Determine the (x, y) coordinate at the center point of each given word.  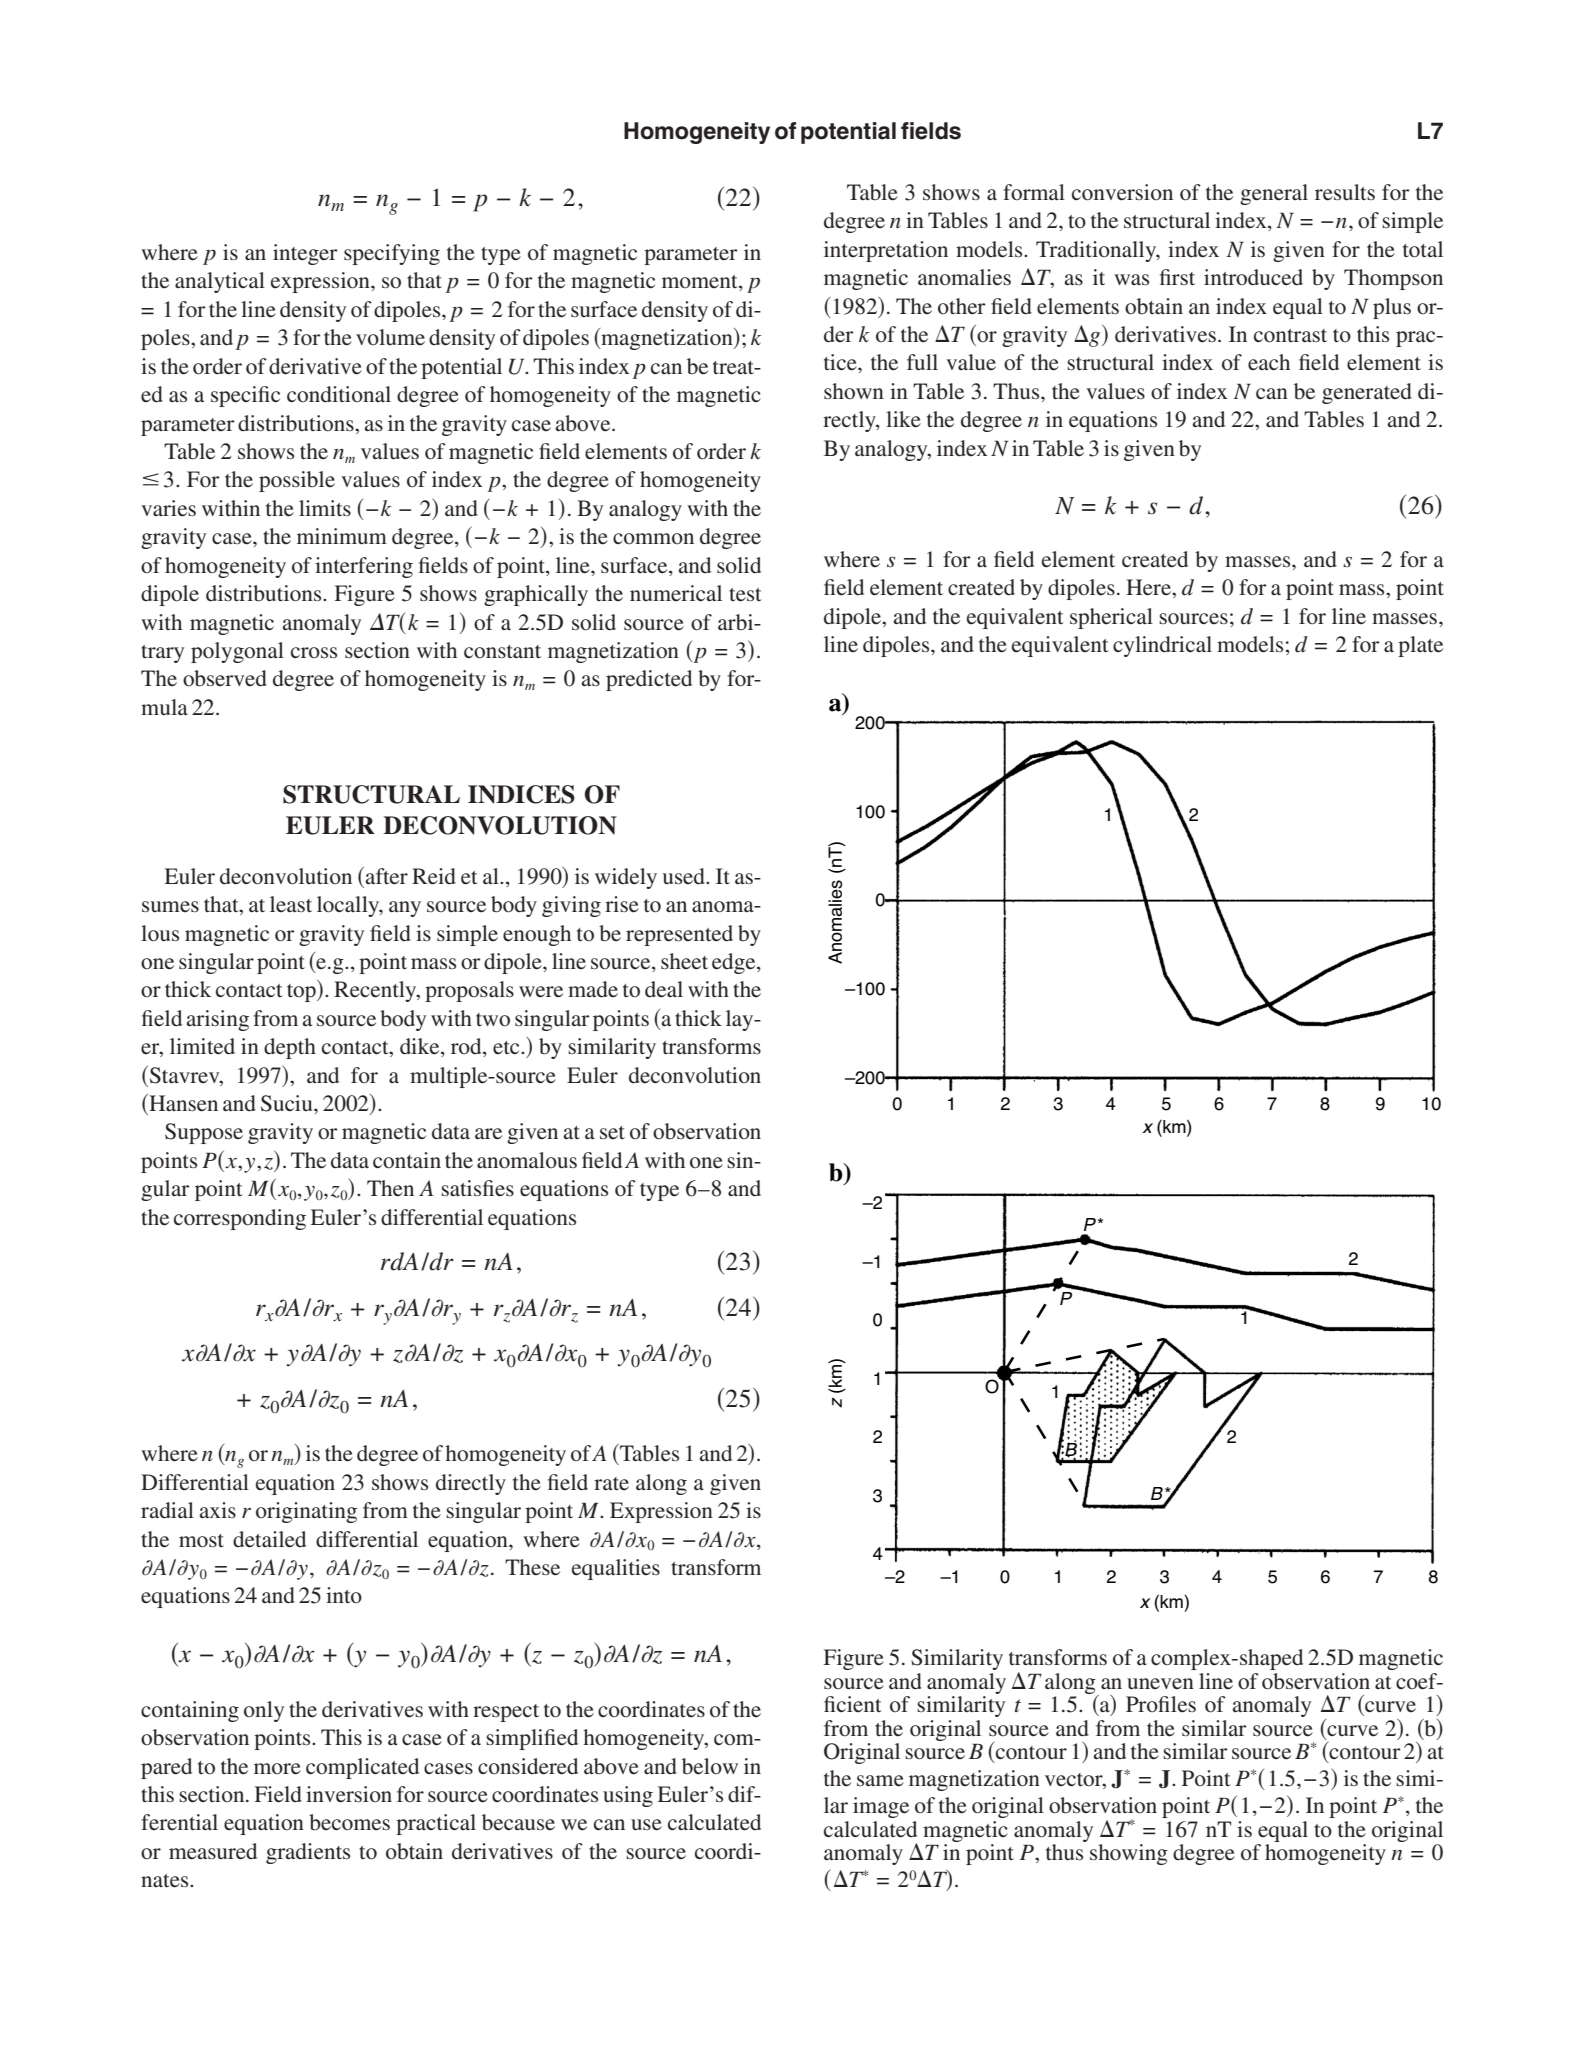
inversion (349, 1794)
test (745, 595)
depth (290, 1048)
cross (314, 652)
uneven (1160, 1684)
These (532, 1567)
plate (1420, 646)
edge (735, 963)
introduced (1253, 277)
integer (305, 254)
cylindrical (1162, 646)
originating (306, 1512)
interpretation (886, 251)
